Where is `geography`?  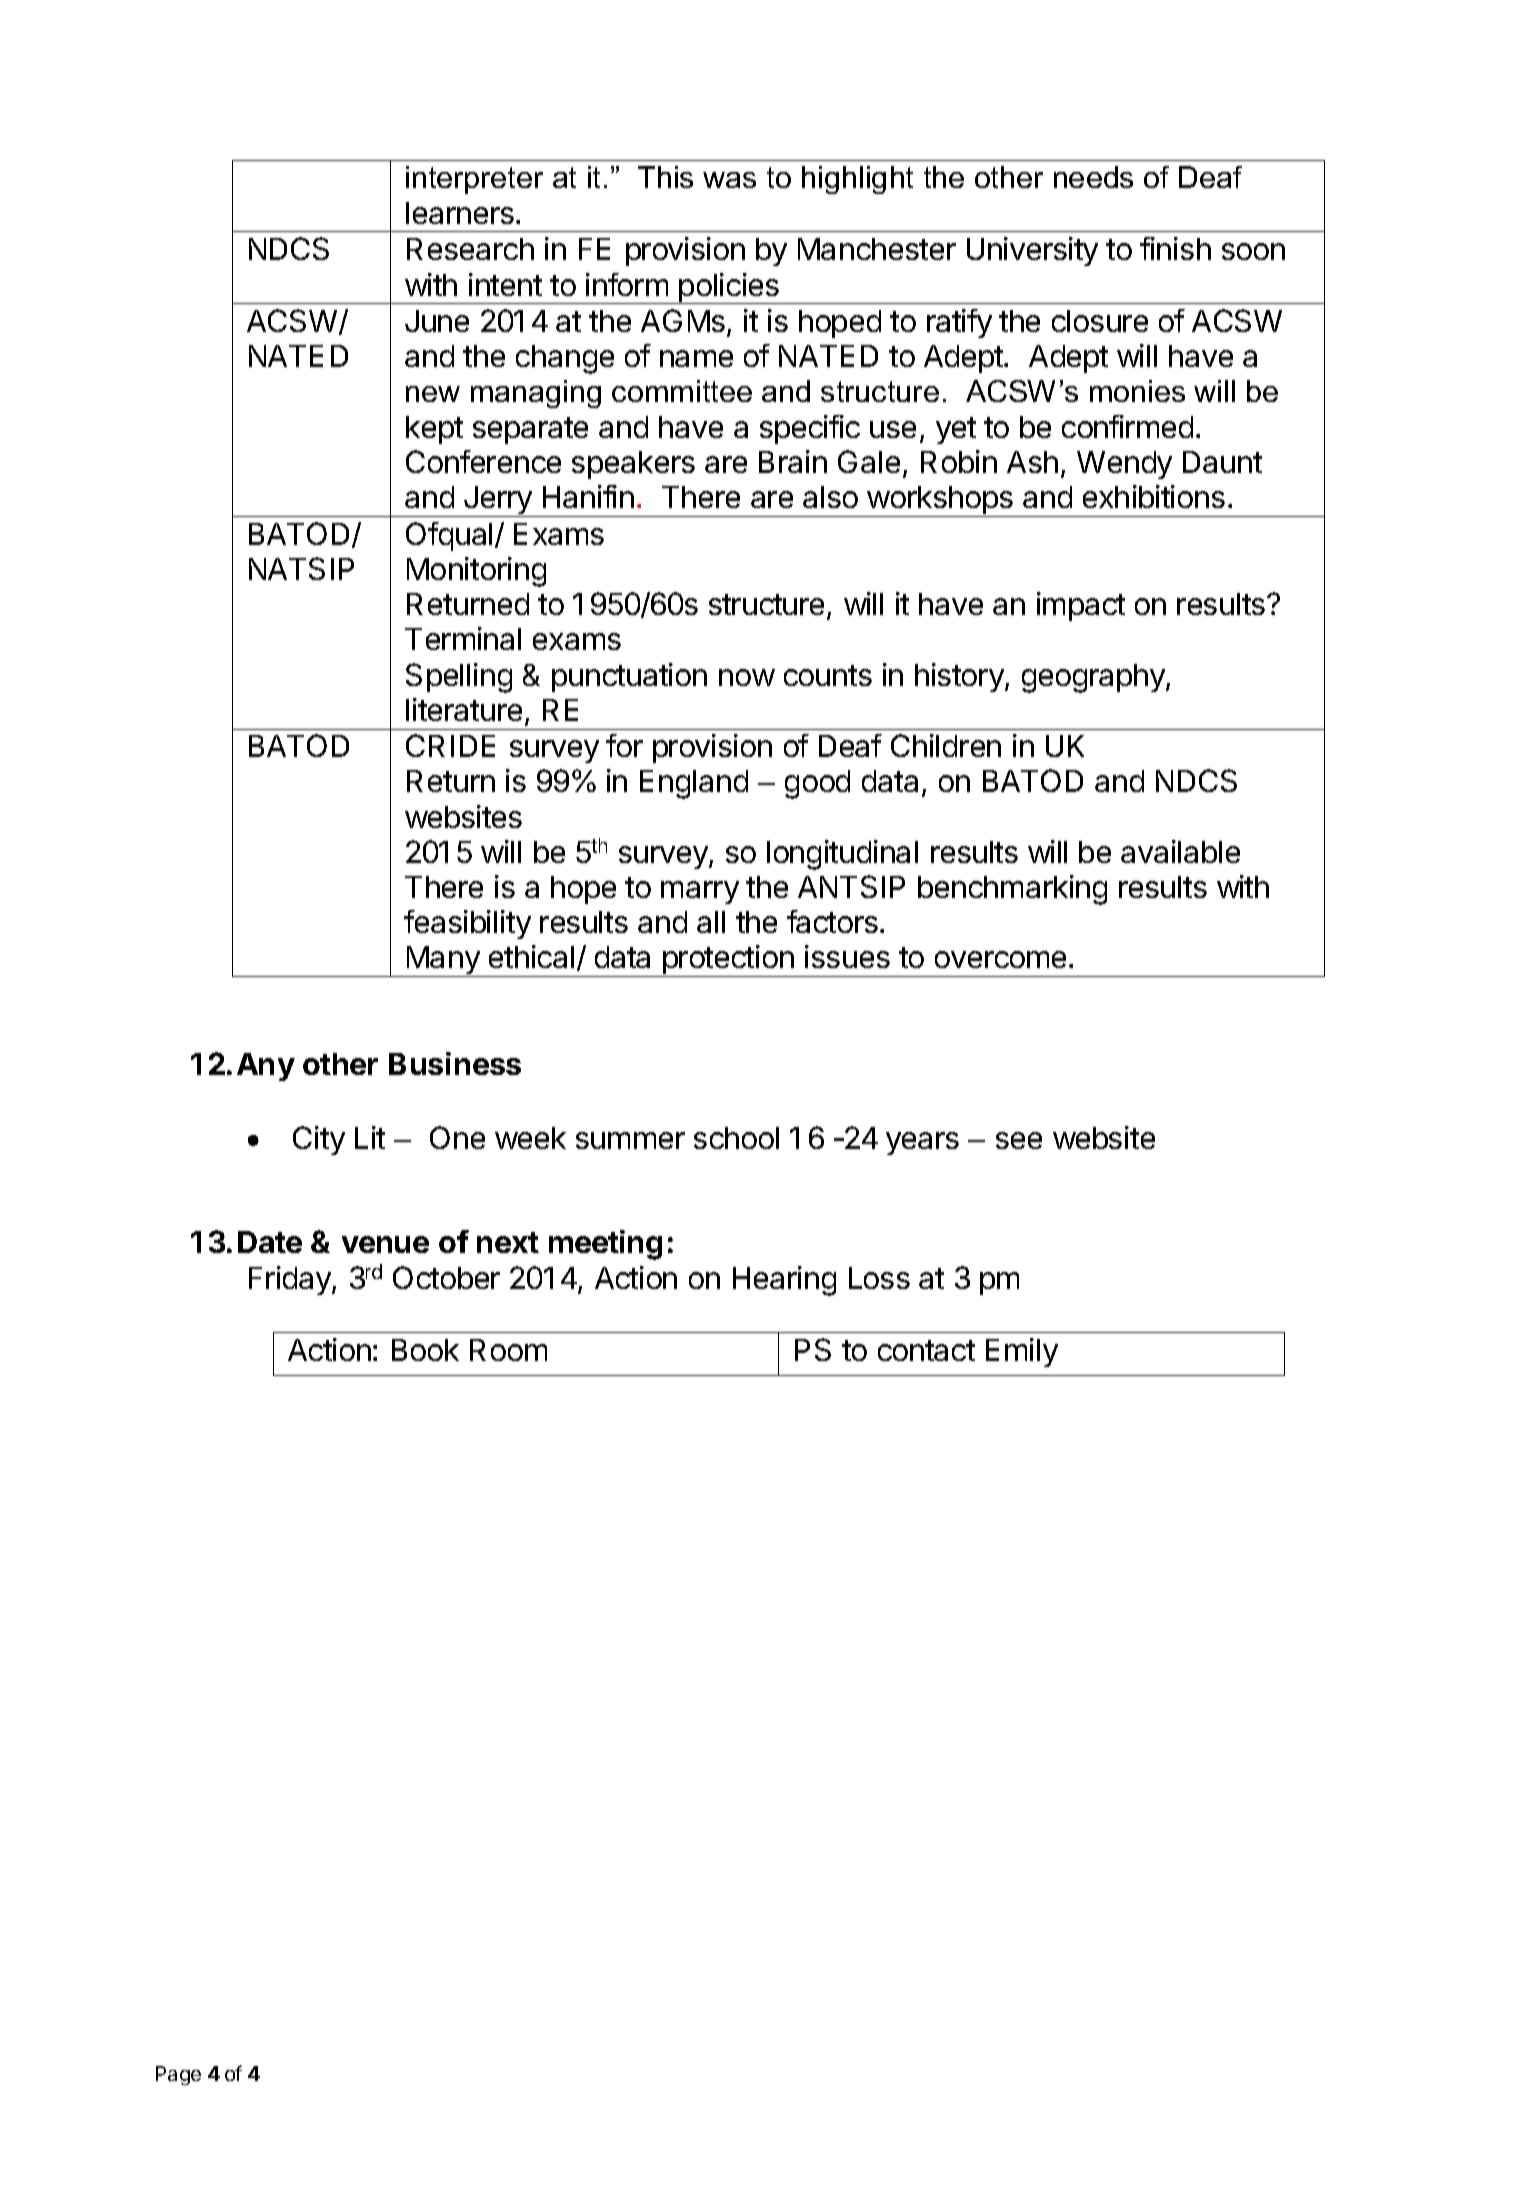 geography is located at coordinates (1094, 678).
